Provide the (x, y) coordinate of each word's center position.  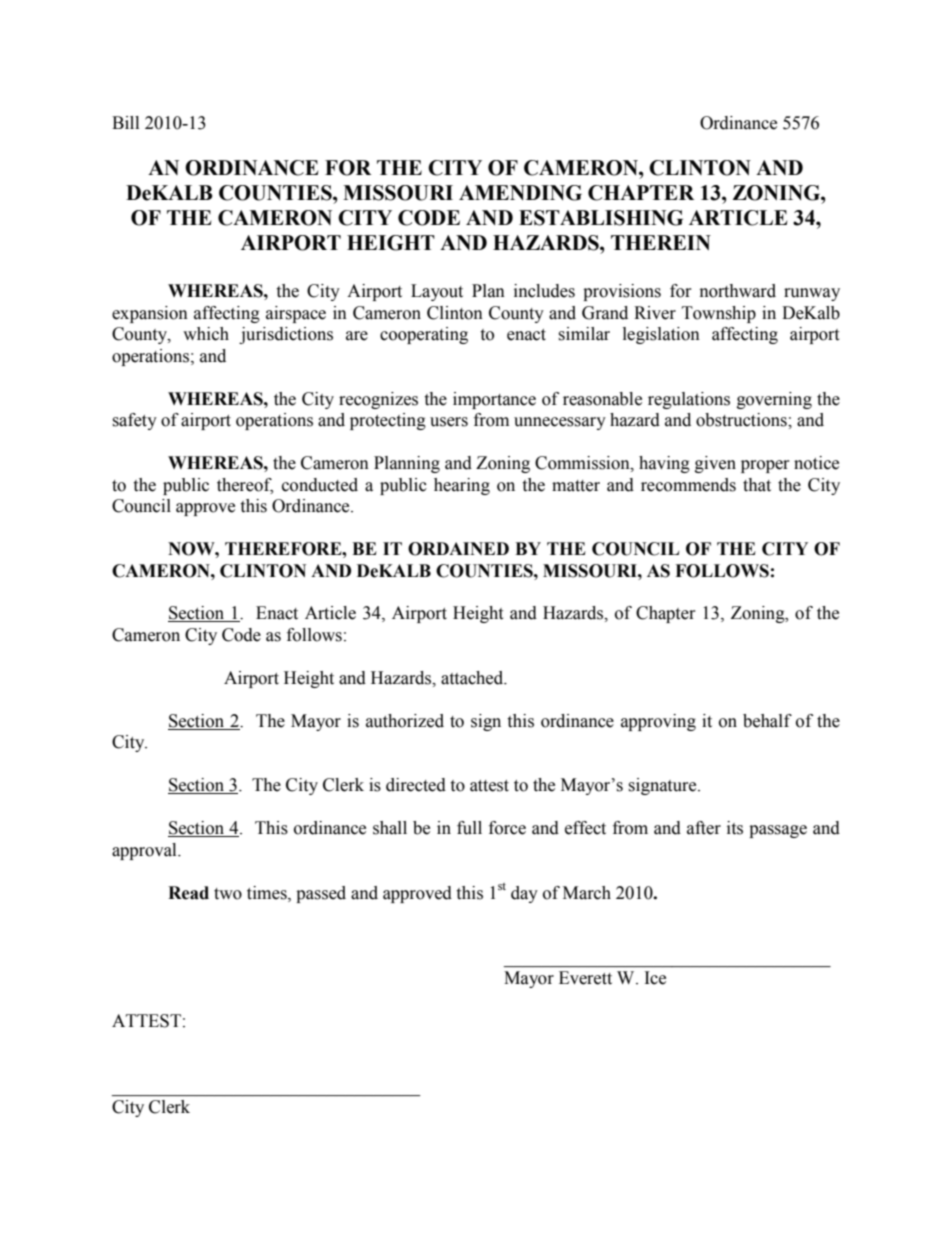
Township (719, 314)
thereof (245, 485)
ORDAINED (458, 549)
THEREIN (661, 242)
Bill (125, 122)
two (228, 894)
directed (416, 785)
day (524, 894)
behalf (767, 721)
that (757, 485)
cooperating (424, 335)
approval (145, 851)
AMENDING (520, 193)
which (206, 334)
